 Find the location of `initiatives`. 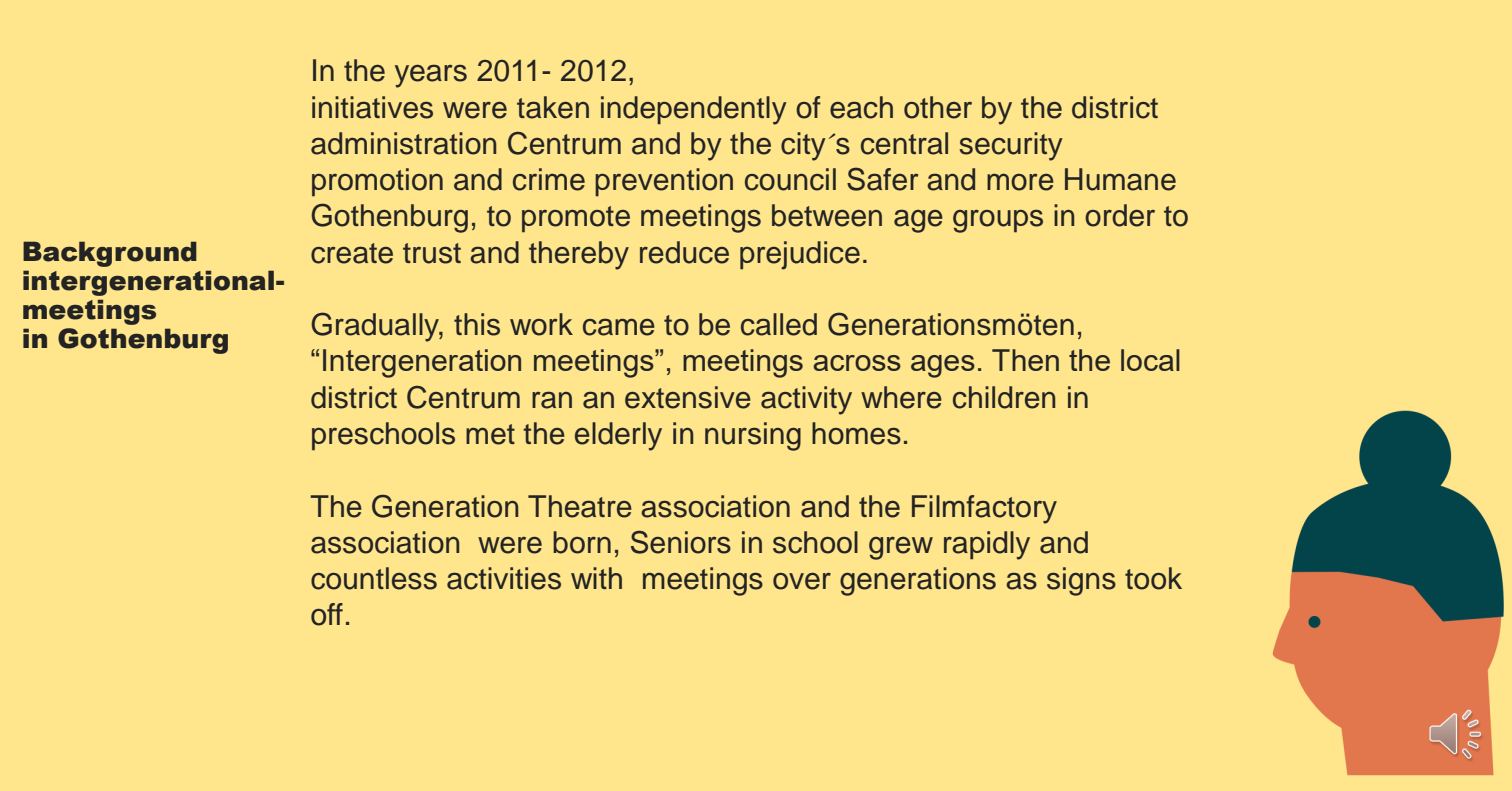

initiatives is located at coordinates (372, 107).
